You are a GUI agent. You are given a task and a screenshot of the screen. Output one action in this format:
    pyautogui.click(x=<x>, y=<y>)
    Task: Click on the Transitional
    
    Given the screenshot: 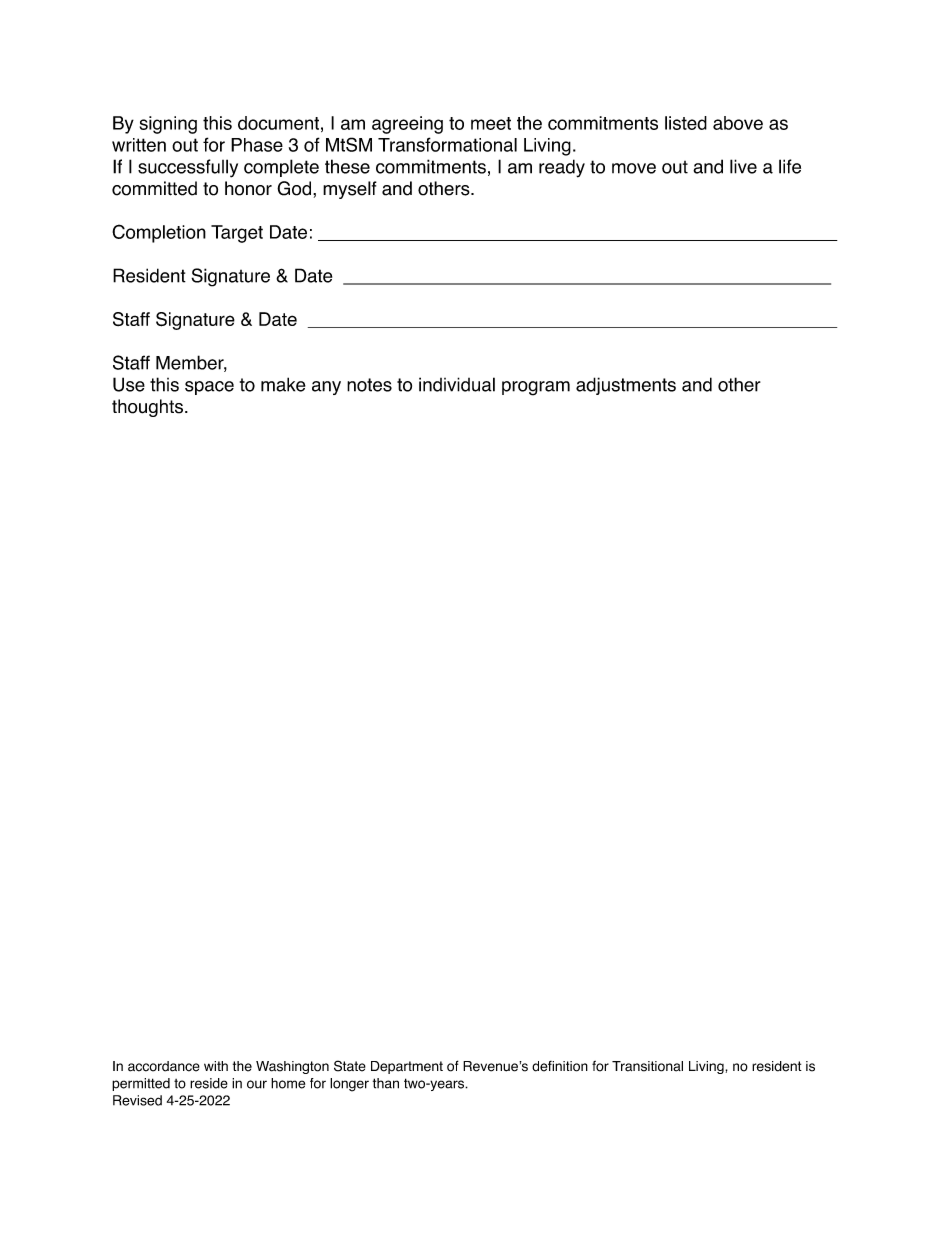 What is the action you would take?
    pyautogui.click(x=647, y=1066)
